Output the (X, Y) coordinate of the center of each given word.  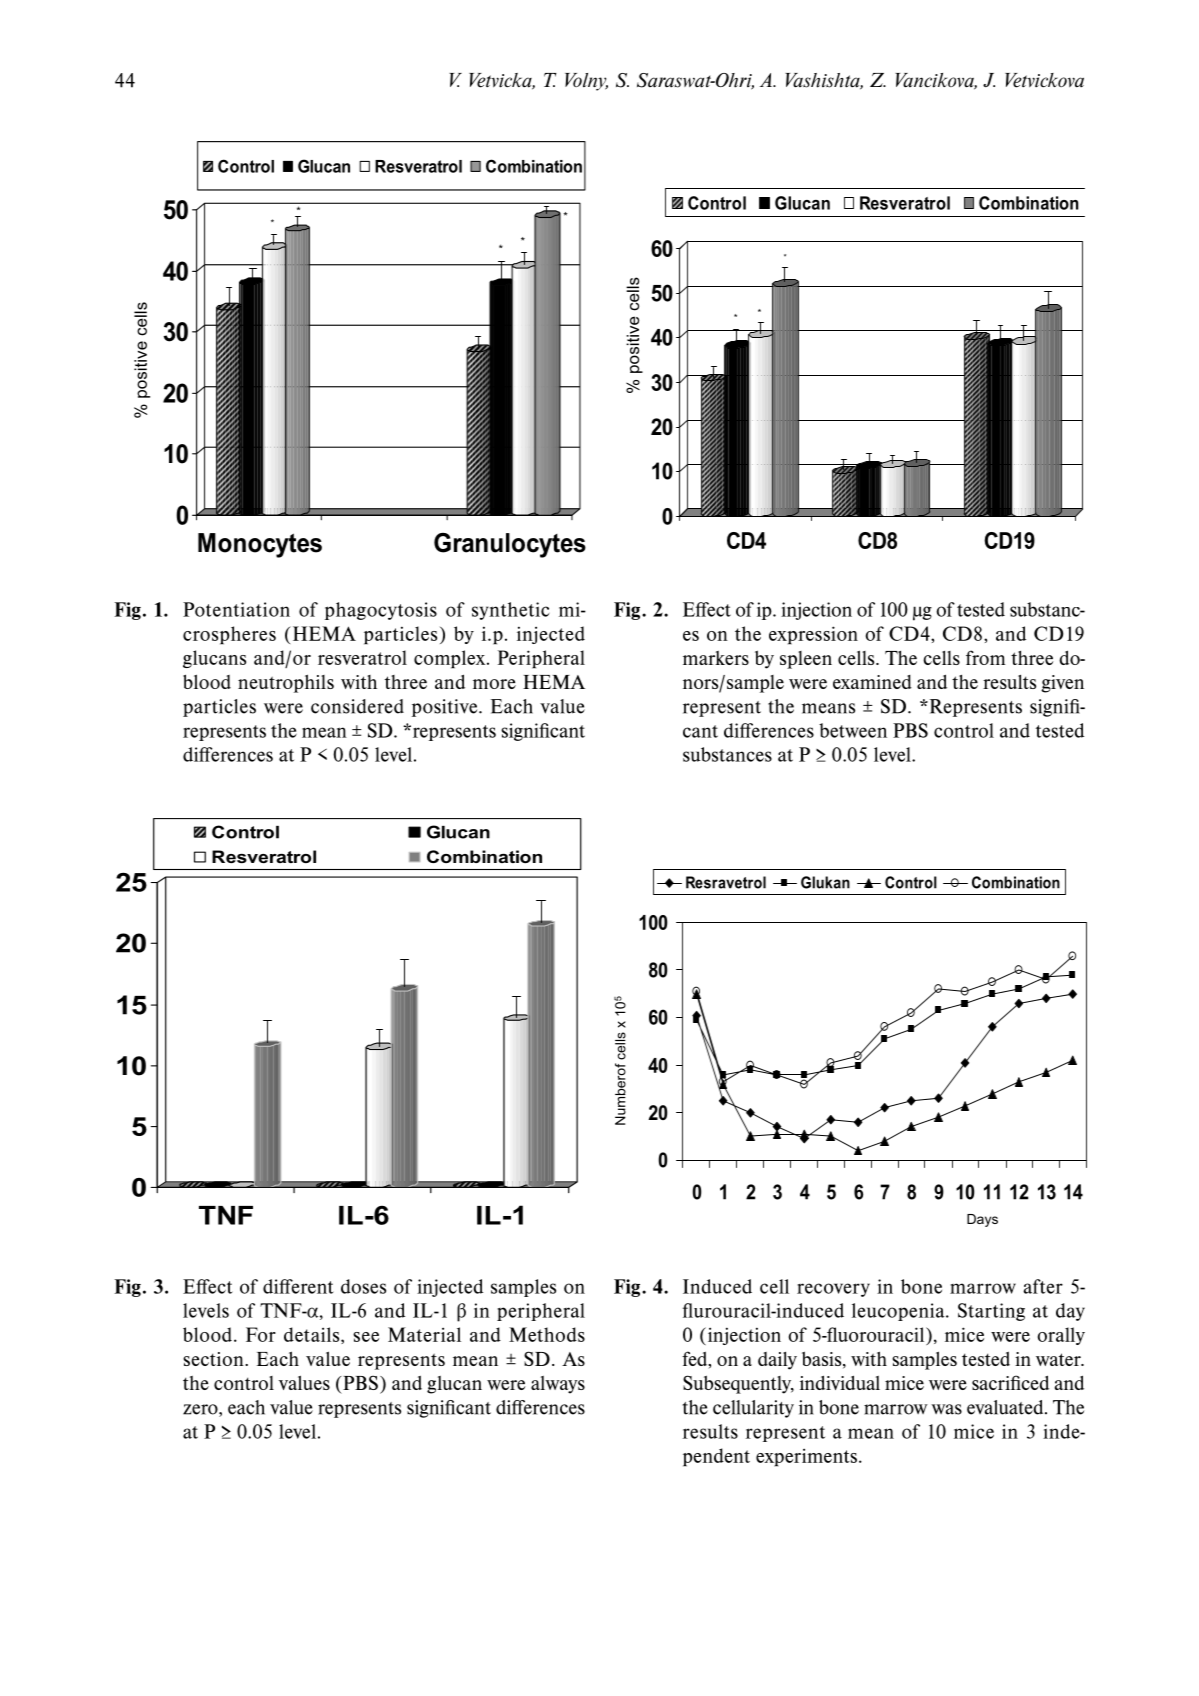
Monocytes (260, 545)
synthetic (510, 611)
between (853, 730)
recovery (833, 1290)
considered (357, 706)
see (366, 1337)
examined (872, 682)
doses (363, 1286)
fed (696, 1359)
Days (982, 1220)
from (986, 657)
